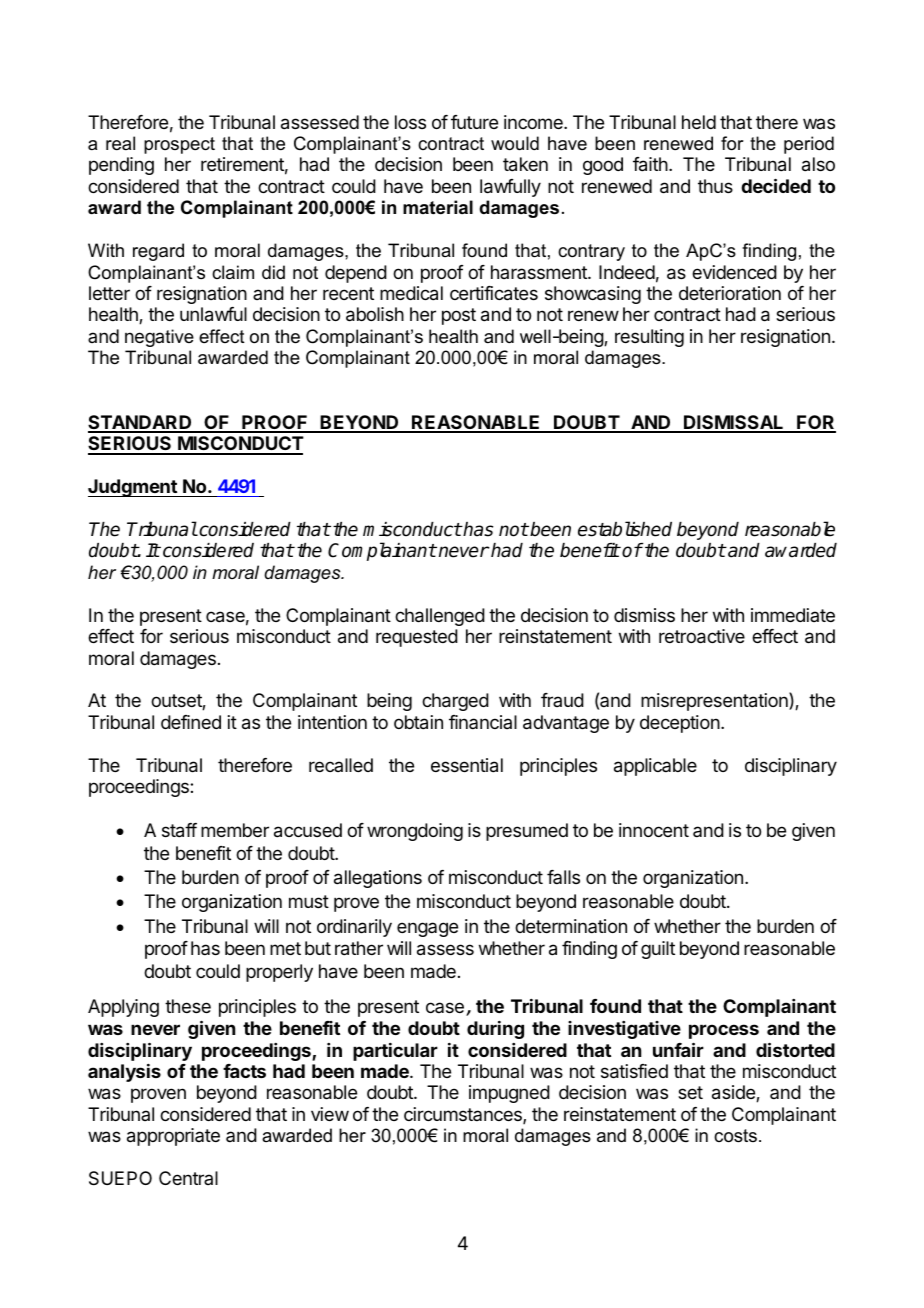 This image has width=924, height=1308. I want to click on staff, so click(179, 830).
